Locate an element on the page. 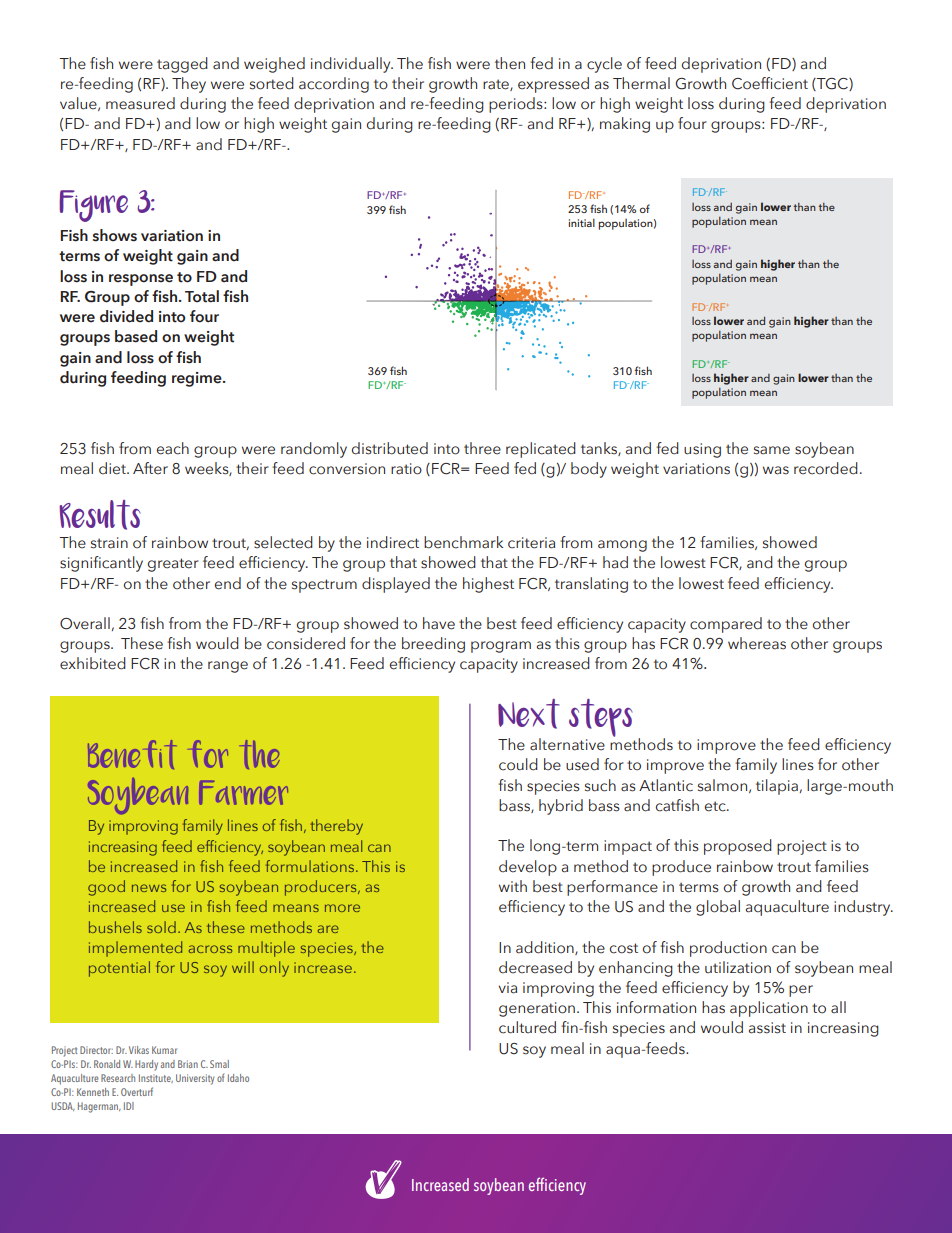 The height and width of the page is (1233, 952). greater is located at coordinates (173, 565).
